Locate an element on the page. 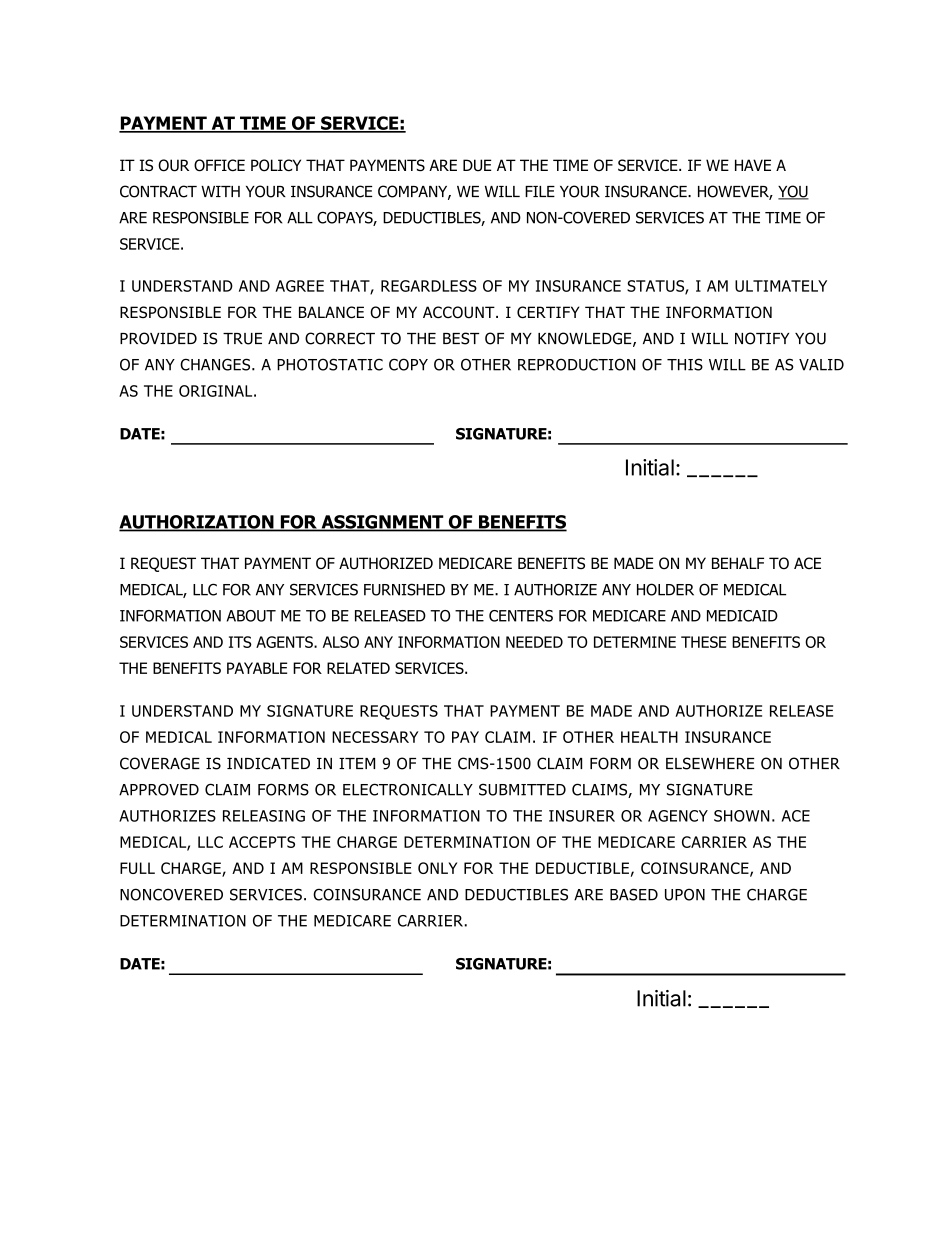  ONLY is located at coordinates (437, 868).
